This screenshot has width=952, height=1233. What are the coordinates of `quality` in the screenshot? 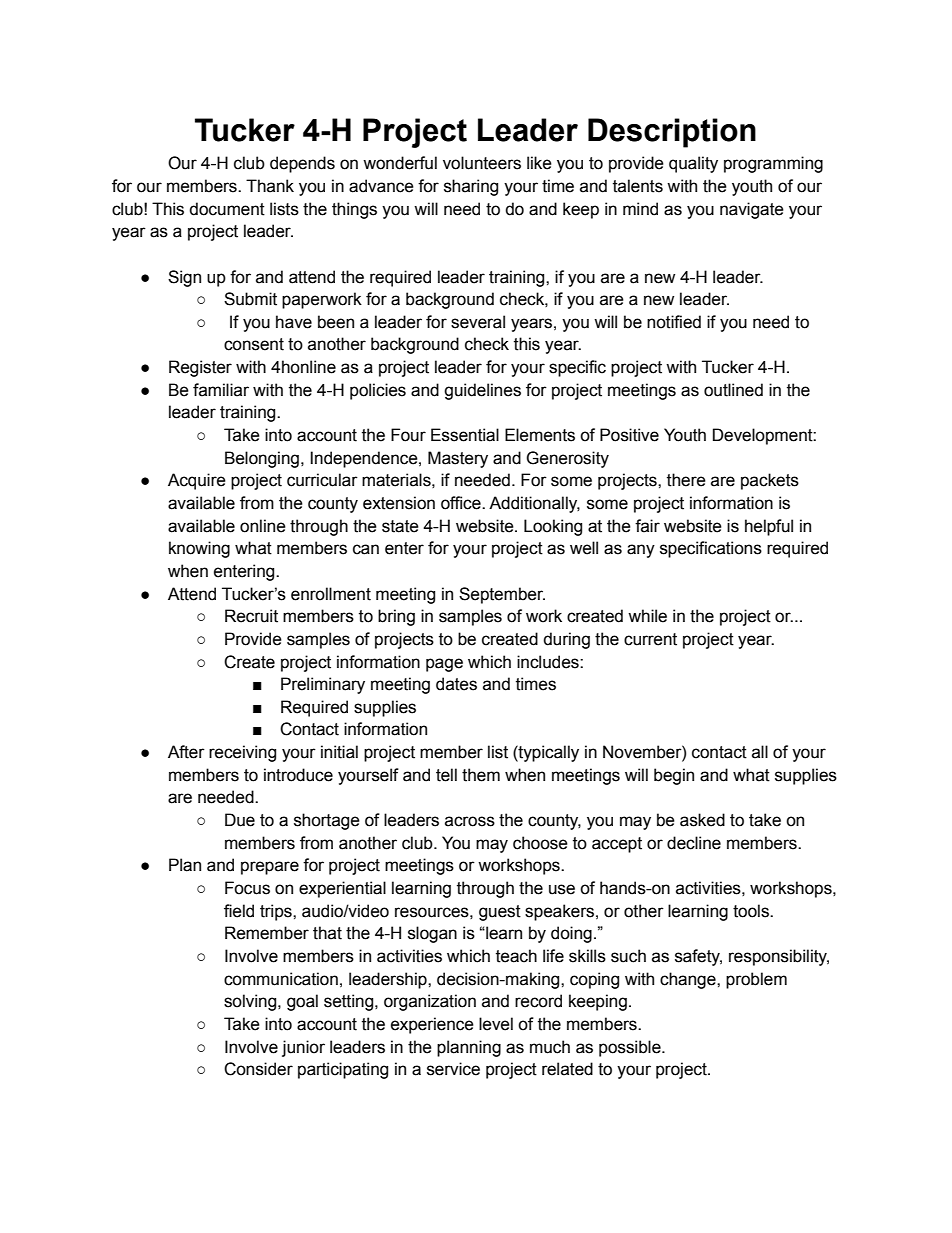 It's located at (693, 164).
